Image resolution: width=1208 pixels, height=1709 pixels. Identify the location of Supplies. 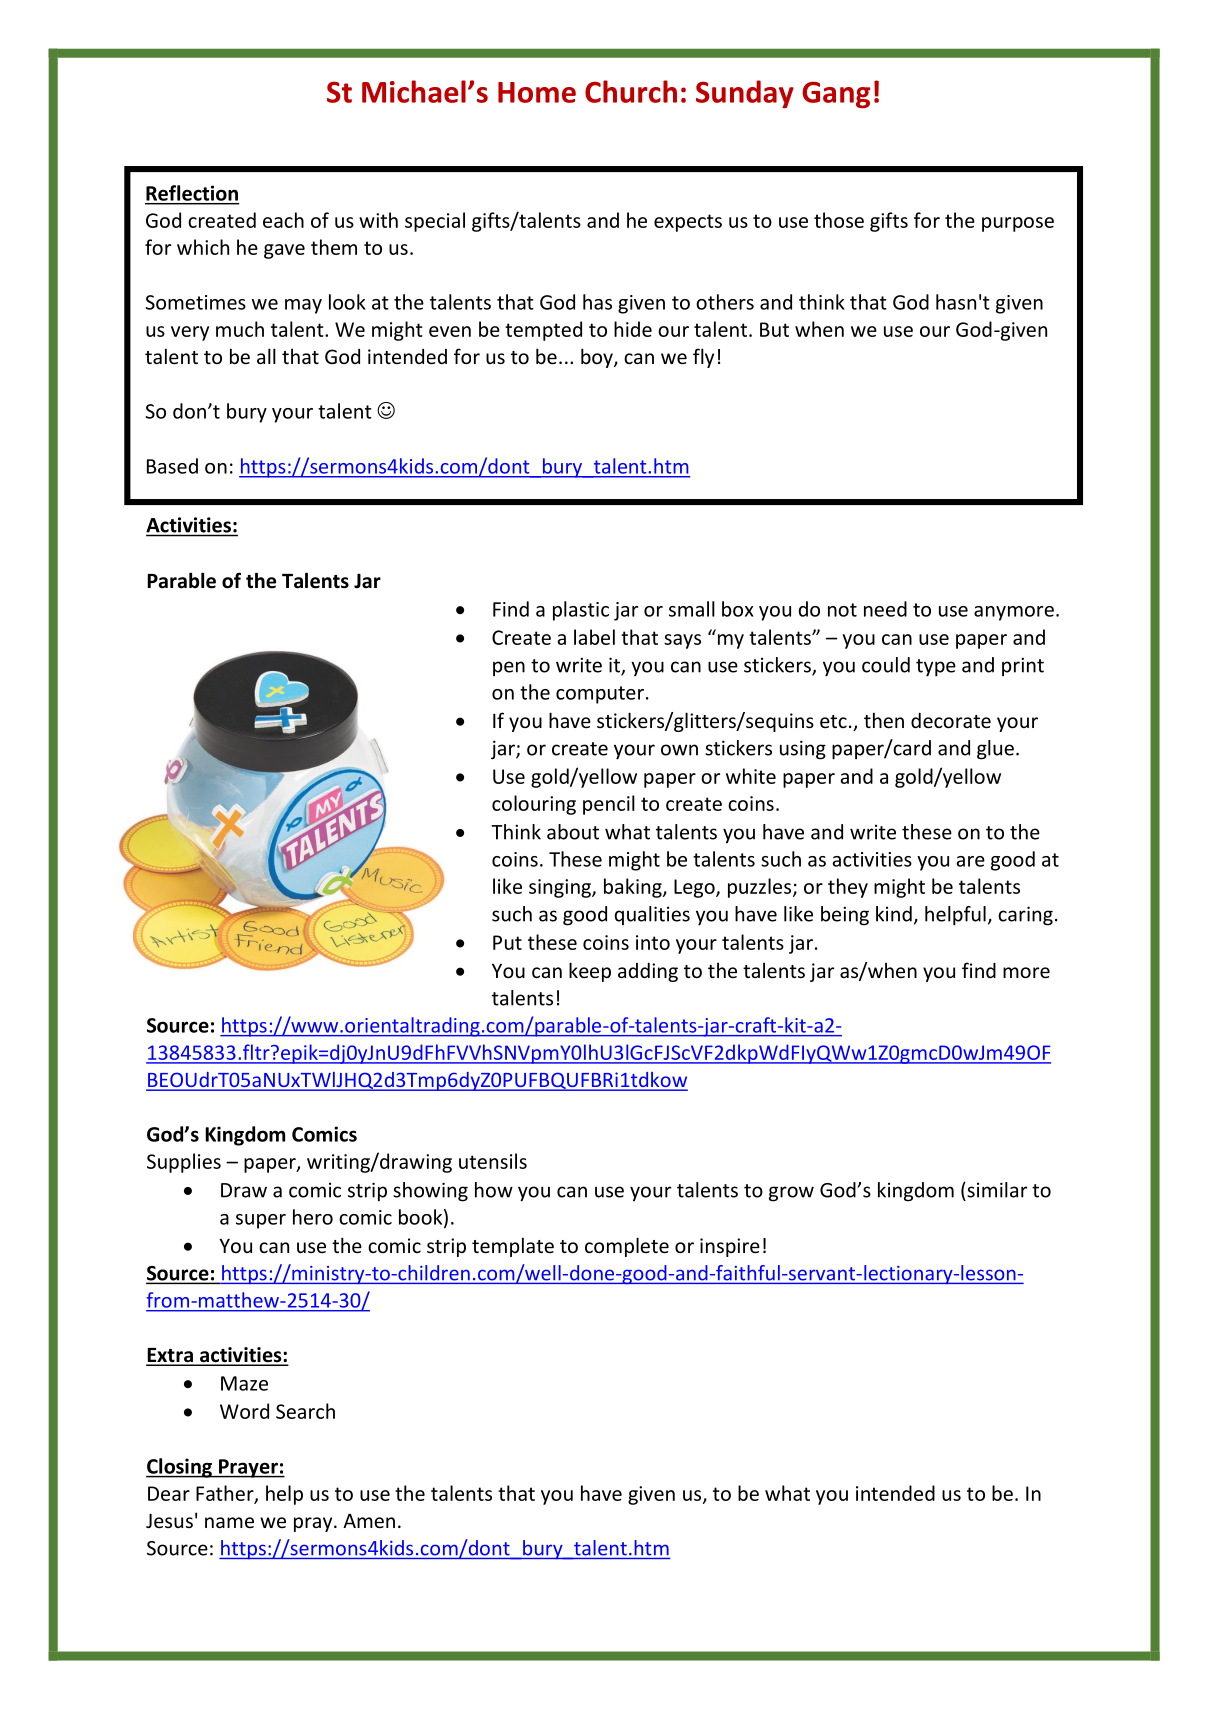
(184, 1163).
